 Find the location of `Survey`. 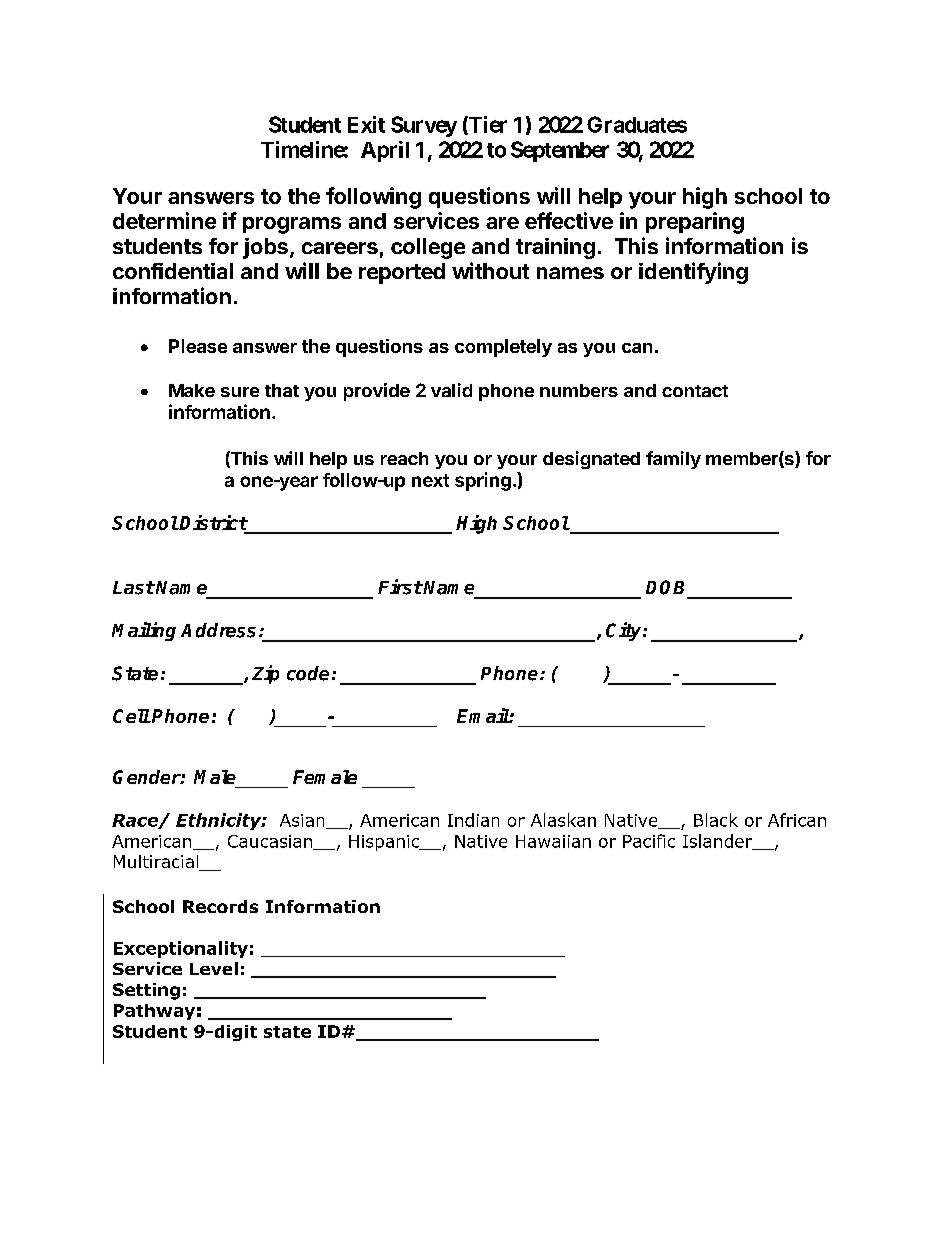

Survey is located at coordinates (424, 126).
